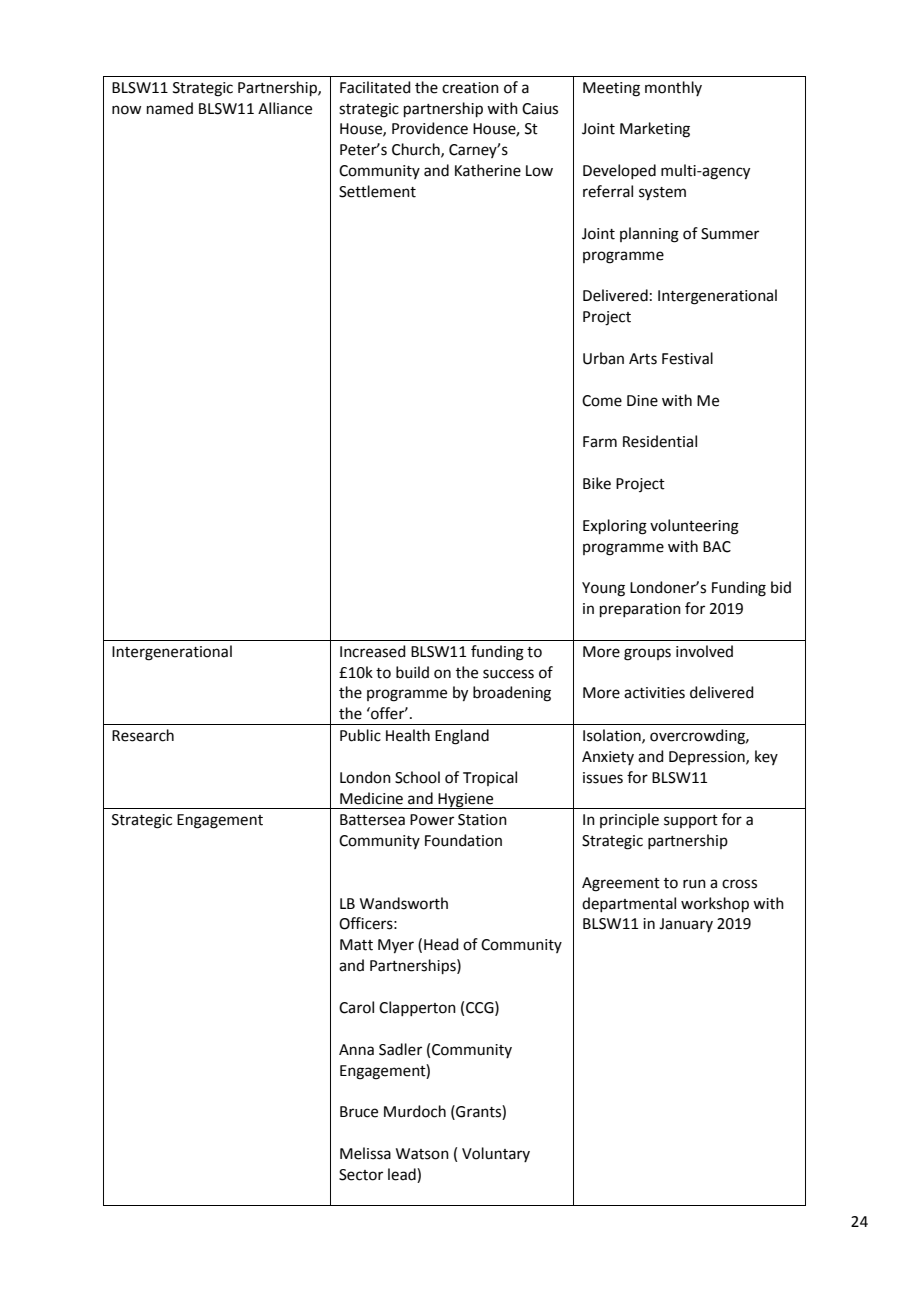 This page has width=924, height=1308. I want to click on Providence, so click(430, 128).
